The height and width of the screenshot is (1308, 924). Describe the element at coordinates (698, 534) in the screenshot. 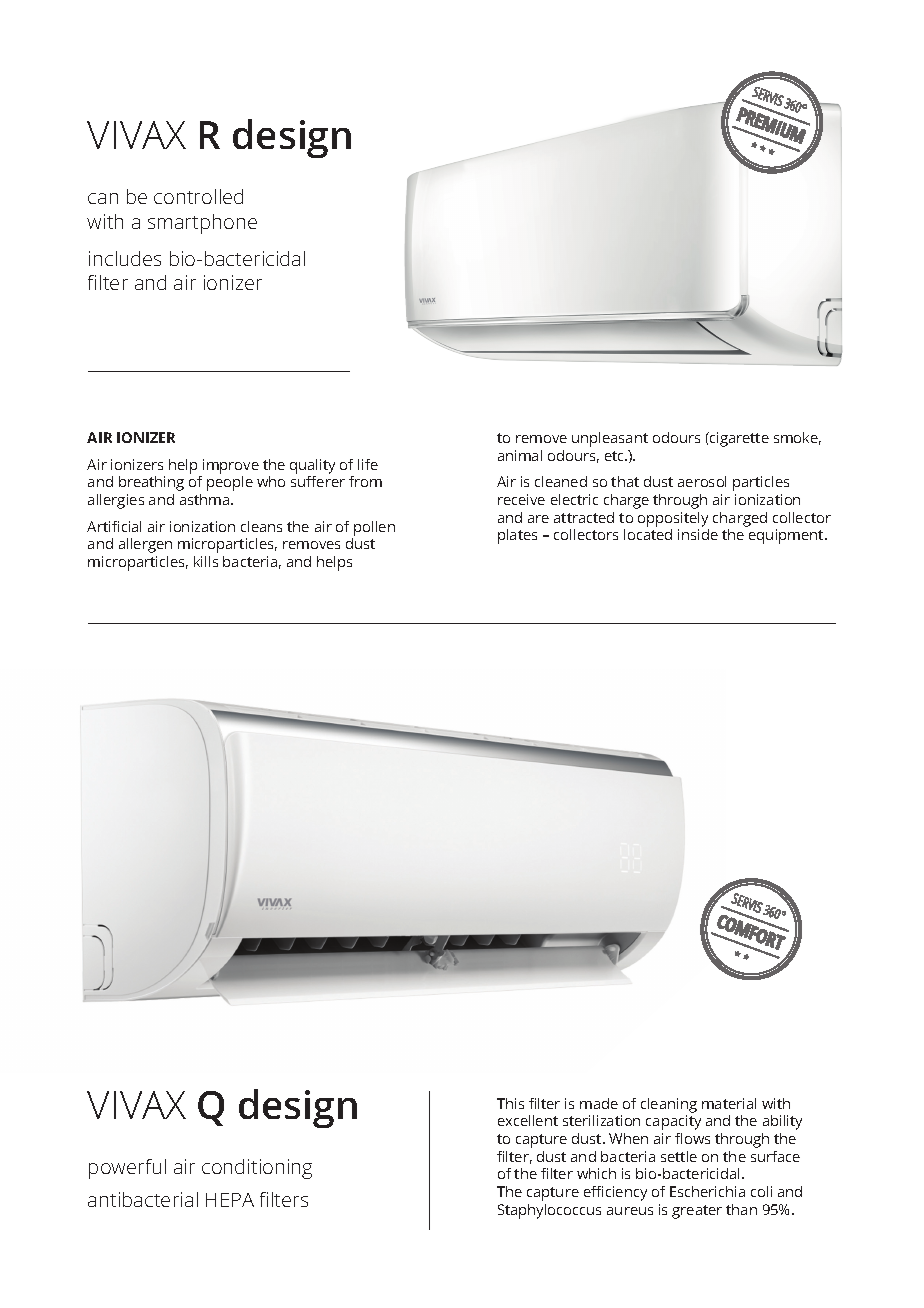

I see `inside` at that location.
